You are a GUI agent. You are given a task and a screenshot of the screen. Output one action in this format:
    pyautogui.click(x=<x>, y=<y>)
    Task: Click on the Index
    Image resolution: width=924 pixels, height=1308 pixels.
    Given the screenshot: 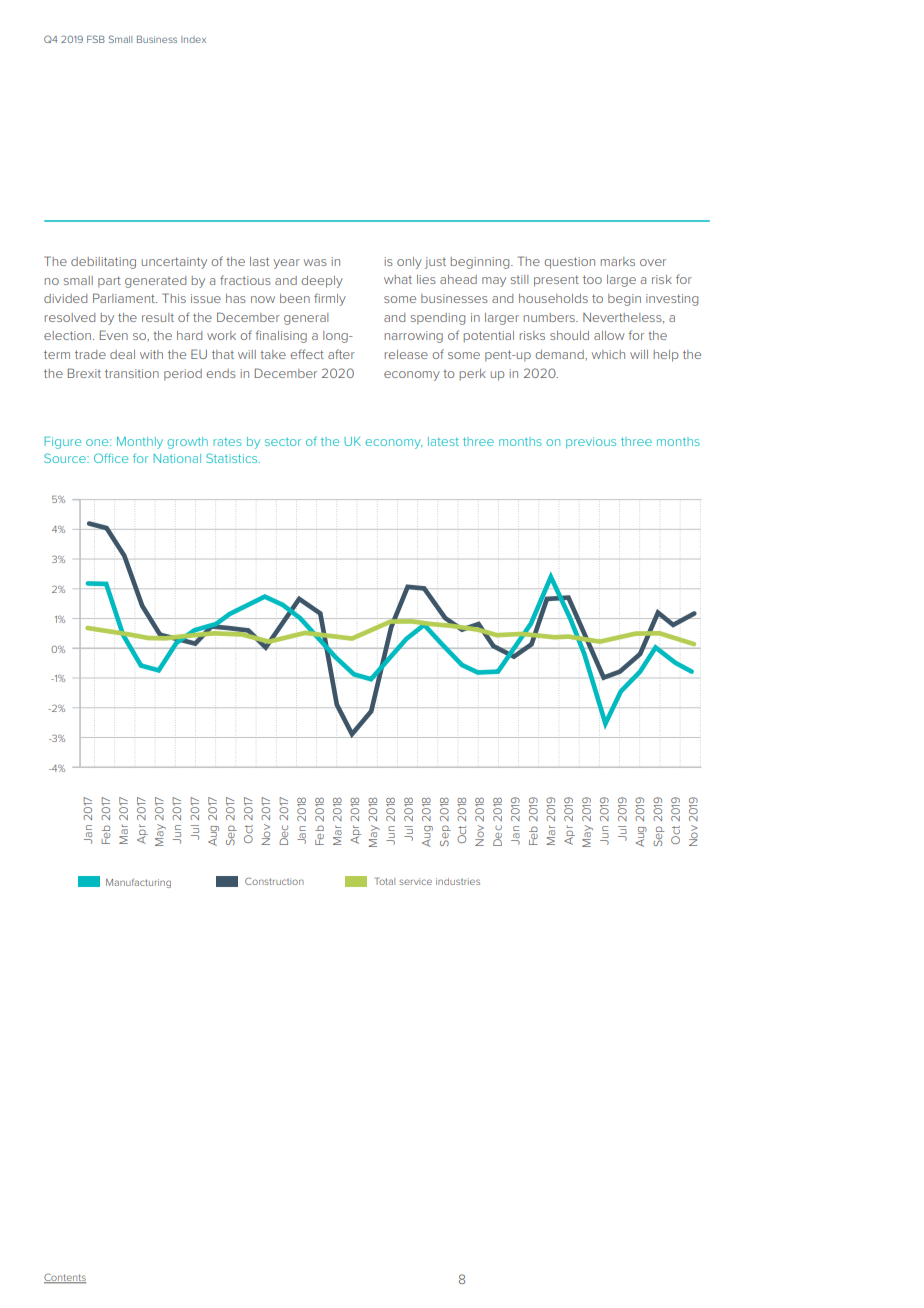 What is the action you would take?
    pyautogui.click(x=193, y=39)
